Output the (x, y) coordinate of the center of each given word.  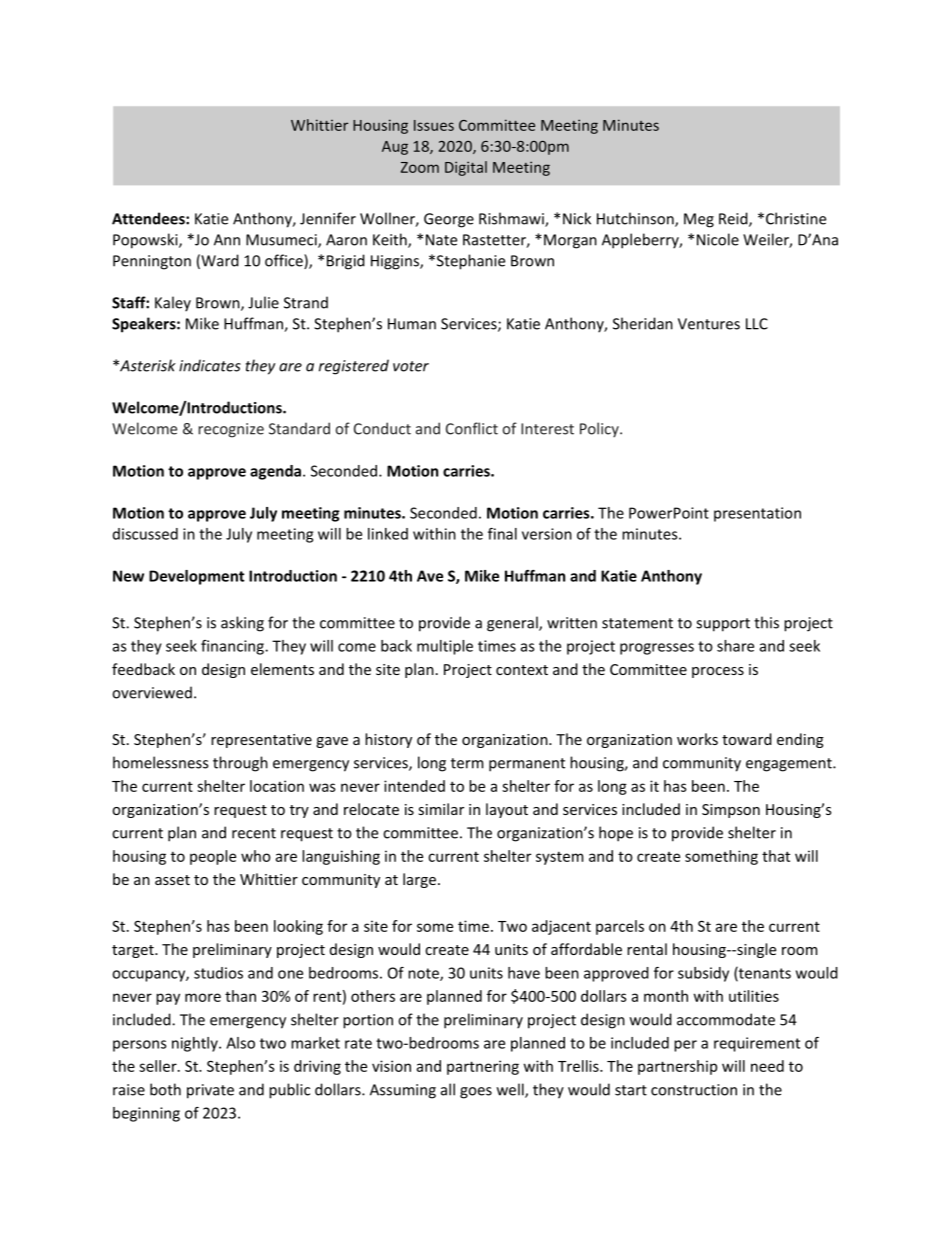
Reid (734, 219)
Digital (466, 168)
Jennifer (328, 218)
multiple (445, 647)
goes (476, 1093)
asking (242, 624)
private (210, 1091)
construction (694, 1090)
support (723, 625)
